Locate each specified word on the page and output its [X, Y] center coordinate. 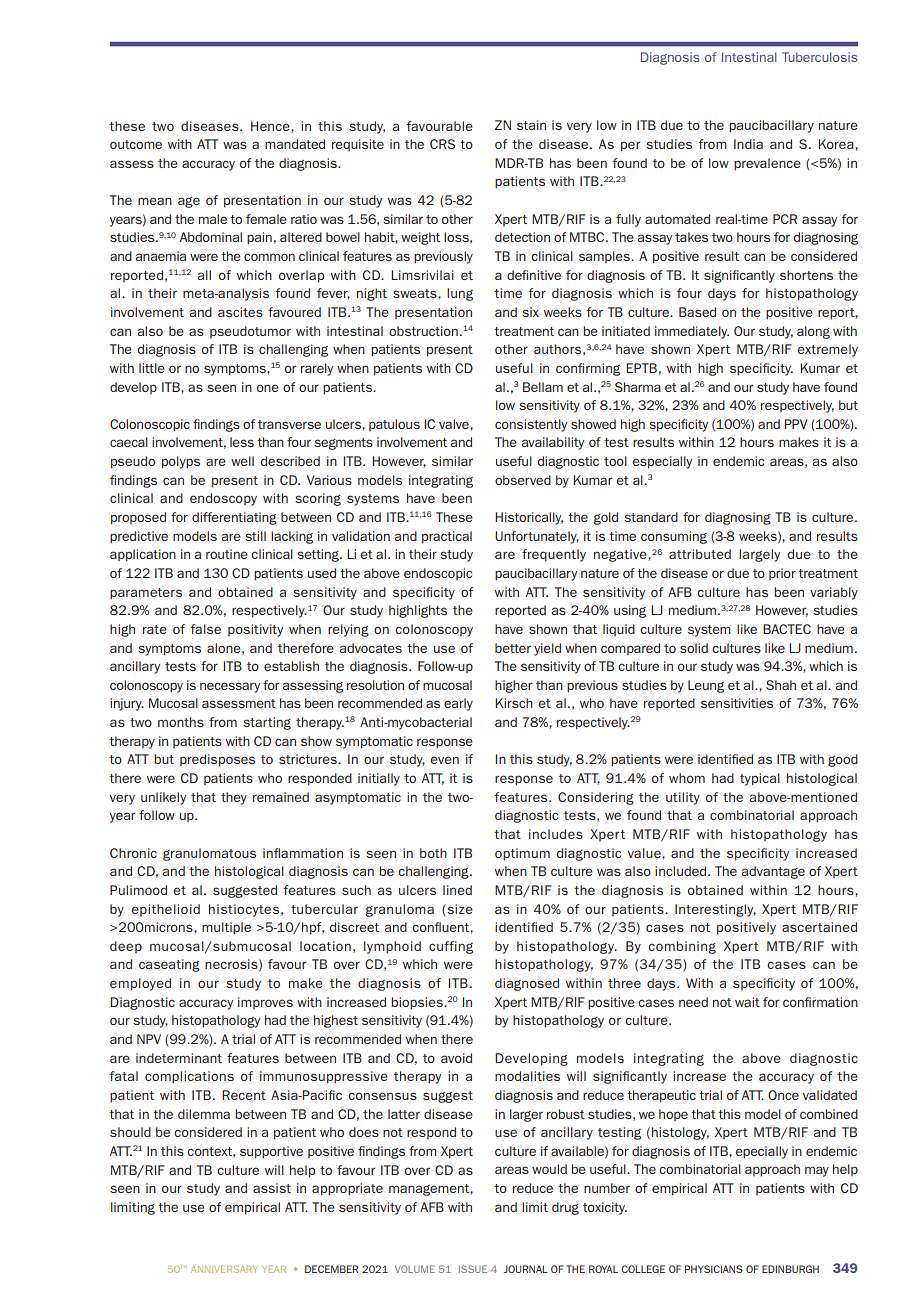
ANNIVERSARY [224, 1269]
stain [531, 125]
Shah [781, 685]
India [748, 144]
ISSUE [473, 1269]
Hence [271, 126]
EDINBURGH [790, 1269]
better [513, 648]
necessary [230, 687]
